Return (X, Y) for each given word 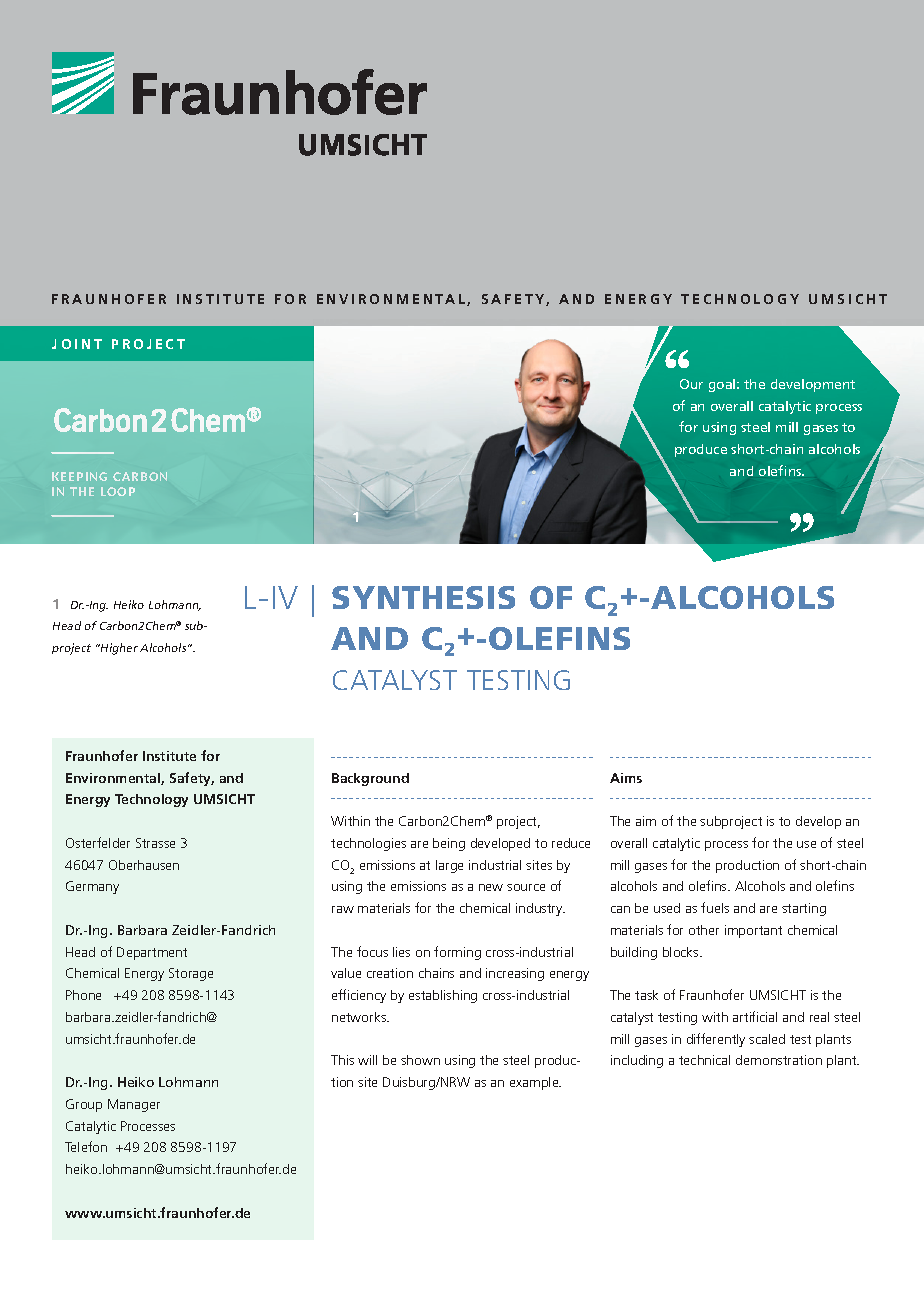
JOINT (77, 344)
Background (370, 779)
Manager (134, 1105)
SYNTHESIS (423, 597)
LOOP (118, 491)
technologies (368, 844)
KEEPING (79, 476)
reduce (571, 843)
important (753, 931)
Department (152, 953)
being (449, 844)
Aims (626, 778)
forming (457, 953)
